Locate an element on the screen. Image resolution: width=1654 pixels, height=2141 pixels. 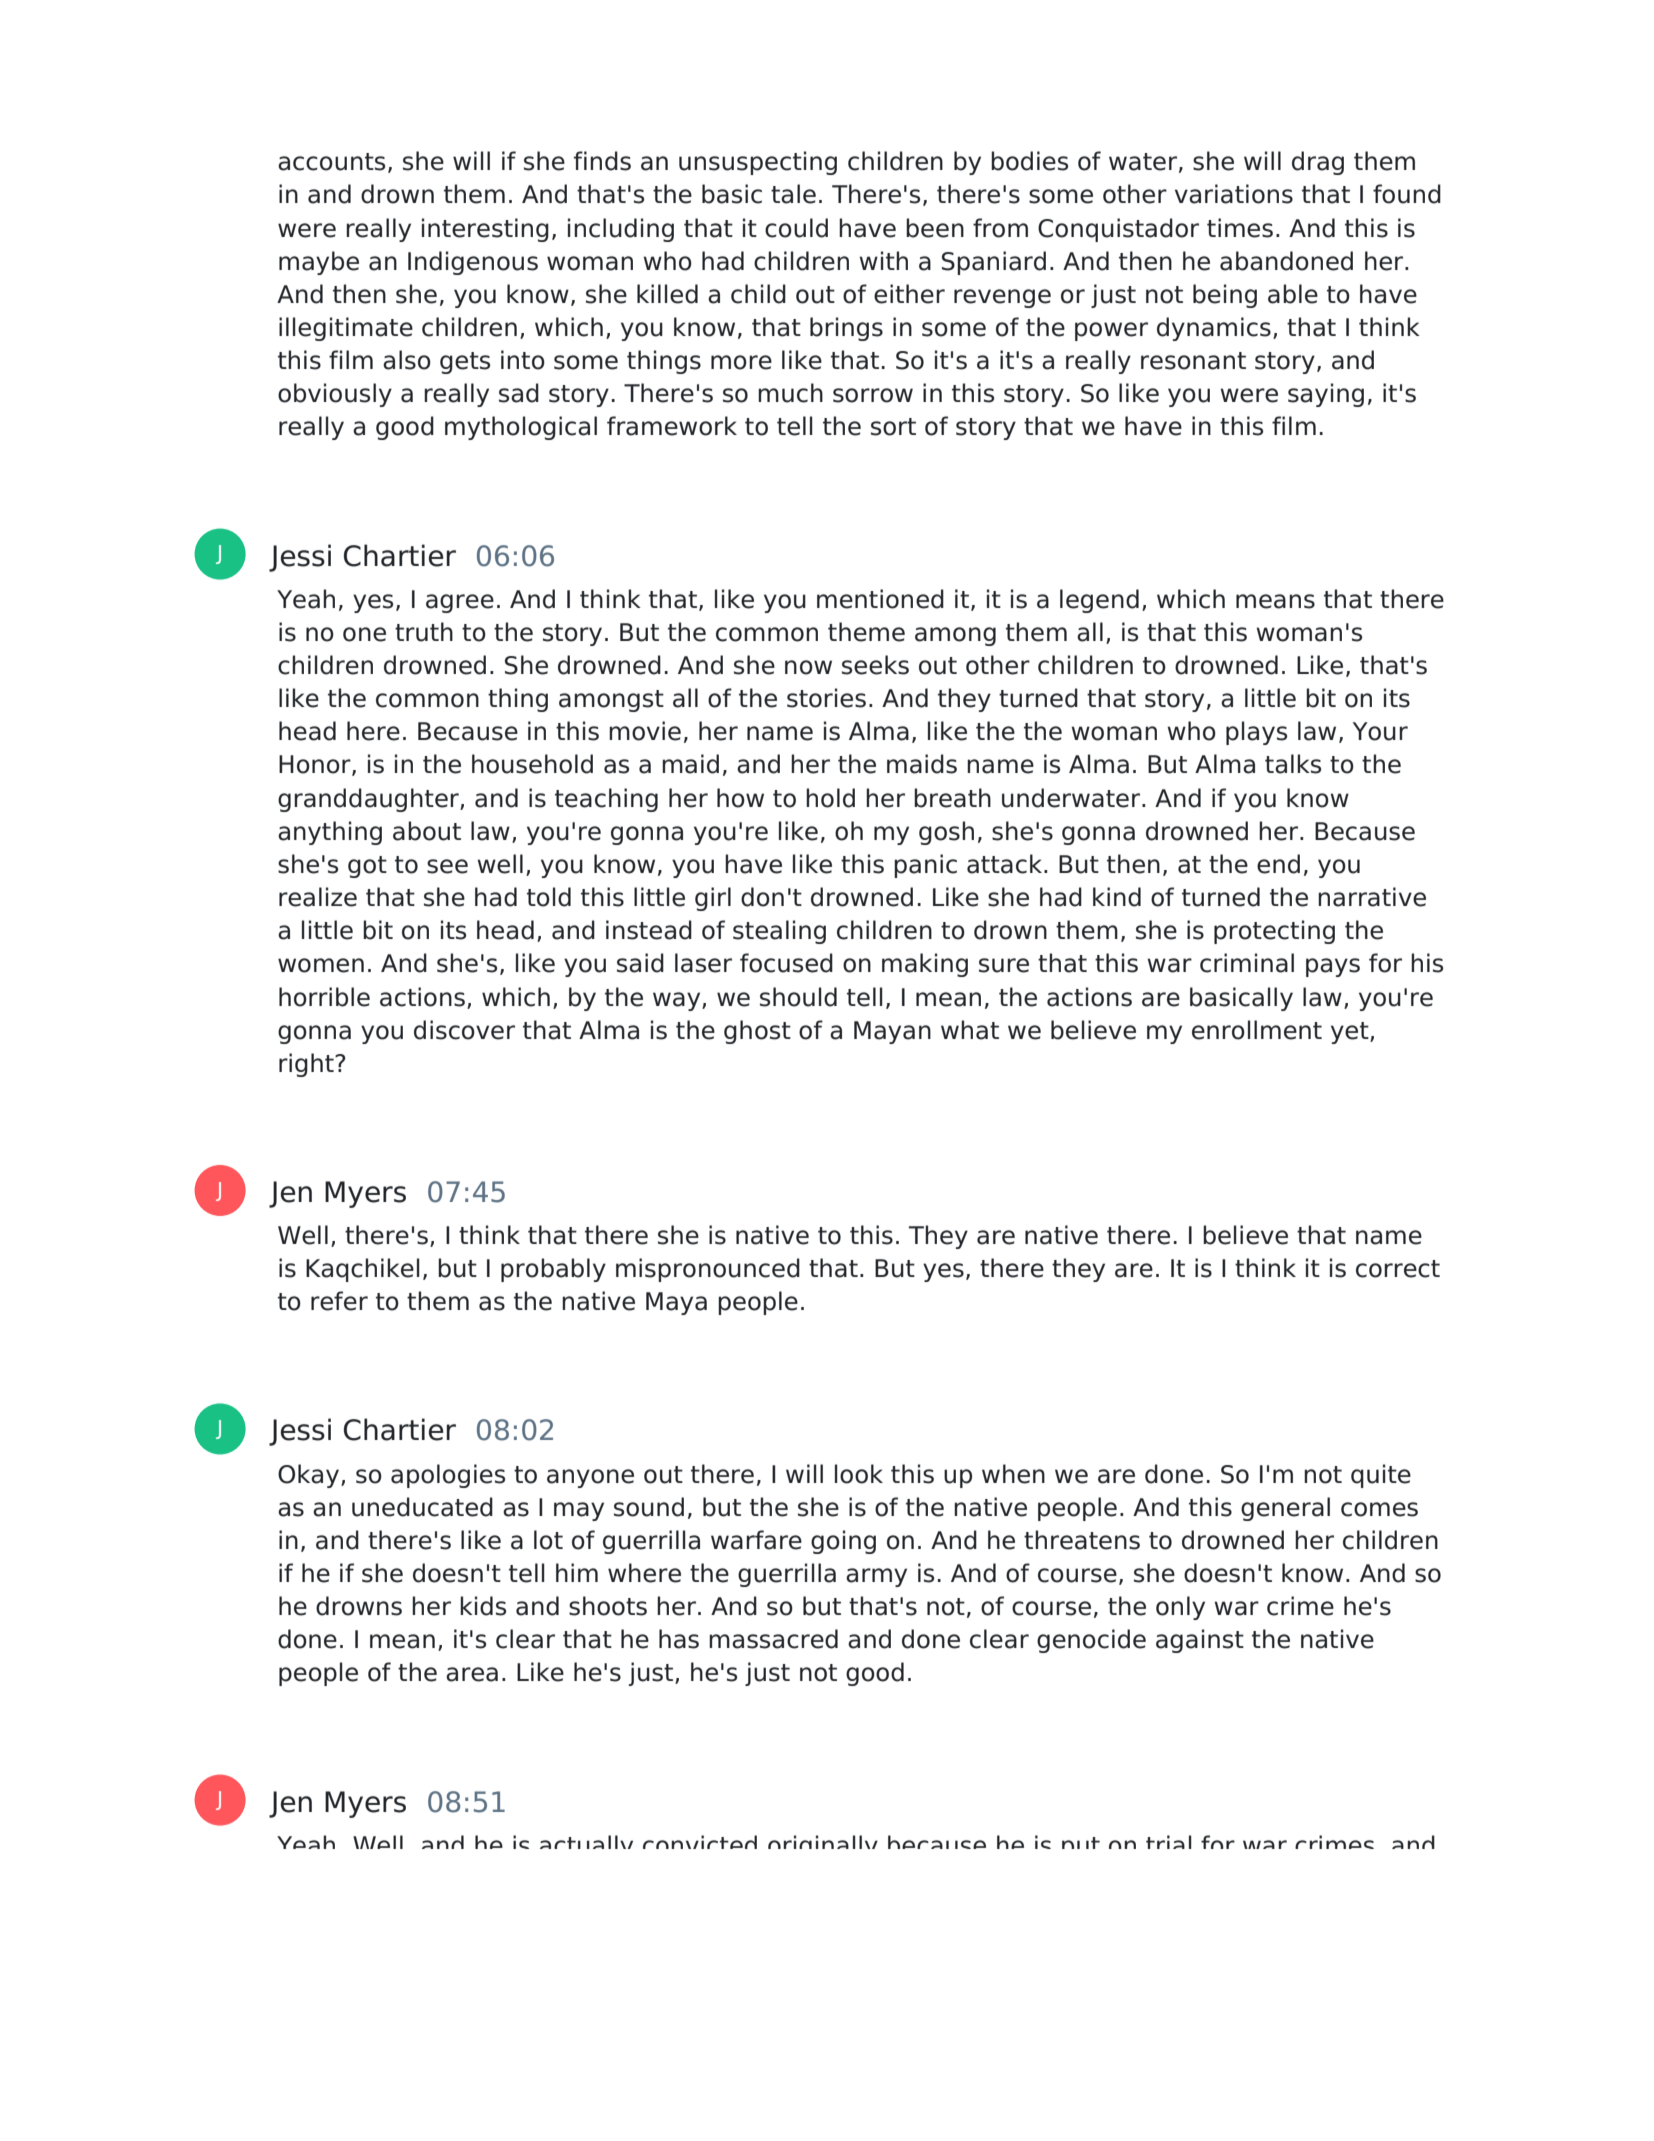
area is located at coordinates (472, 1674).
